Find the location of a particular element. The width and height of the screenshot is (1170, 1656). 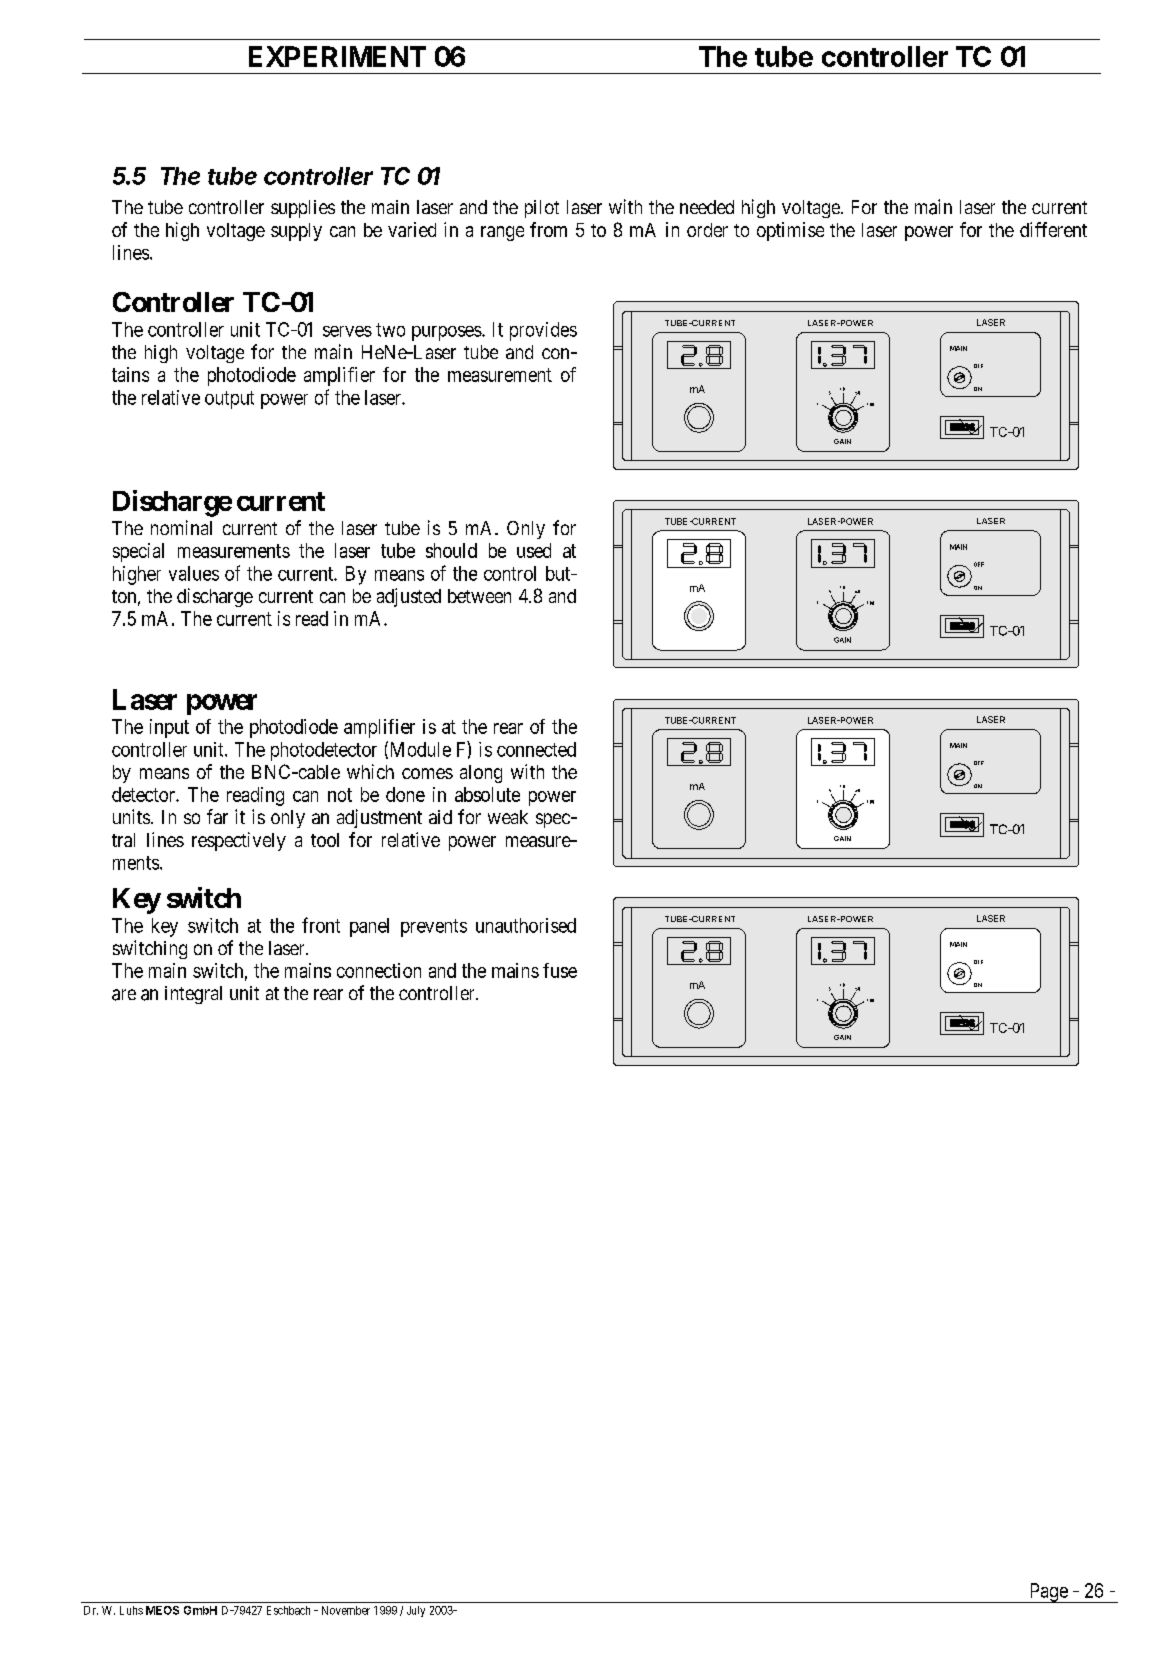

weak is located at coordinates (508, 817).
